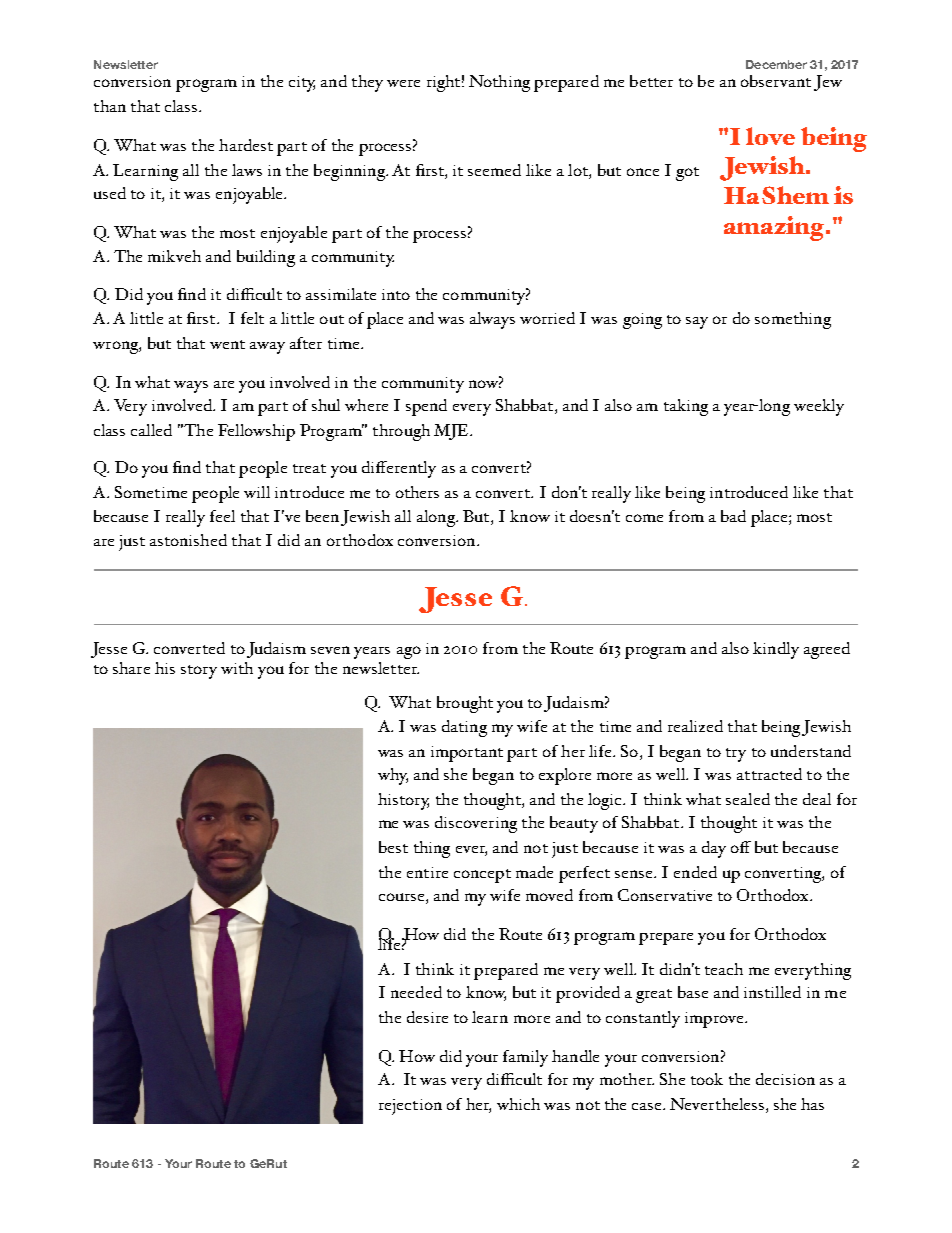 The height and width of the image is (1233, 952). I want to click on mikveh, so click(174, 256).
